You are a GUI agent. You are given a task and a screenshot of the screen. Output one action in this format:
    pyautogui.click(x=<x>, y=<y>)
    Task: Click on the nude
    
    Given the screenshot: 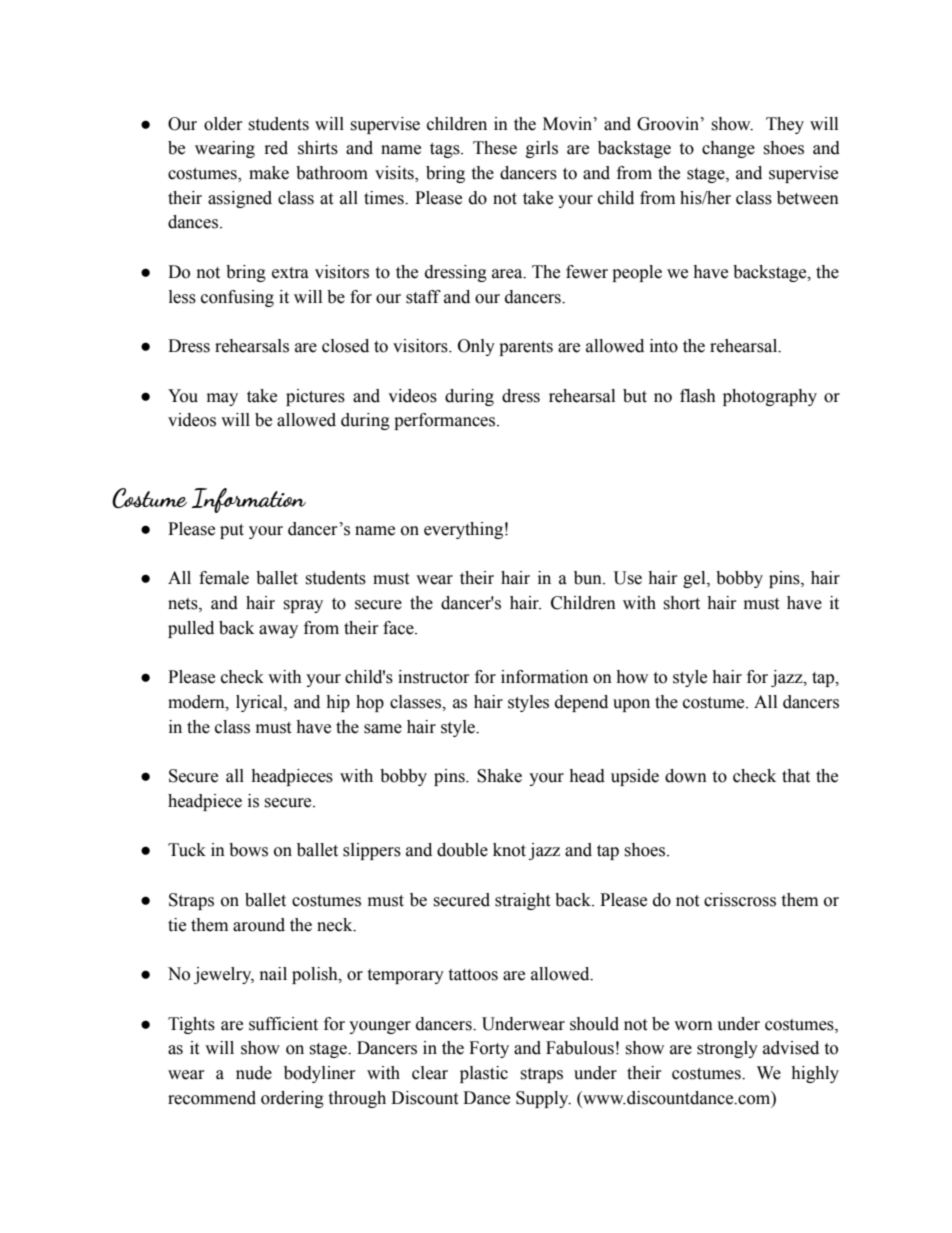 What is the action you would take?
    pyautogui.click(x=254, y=1073)
